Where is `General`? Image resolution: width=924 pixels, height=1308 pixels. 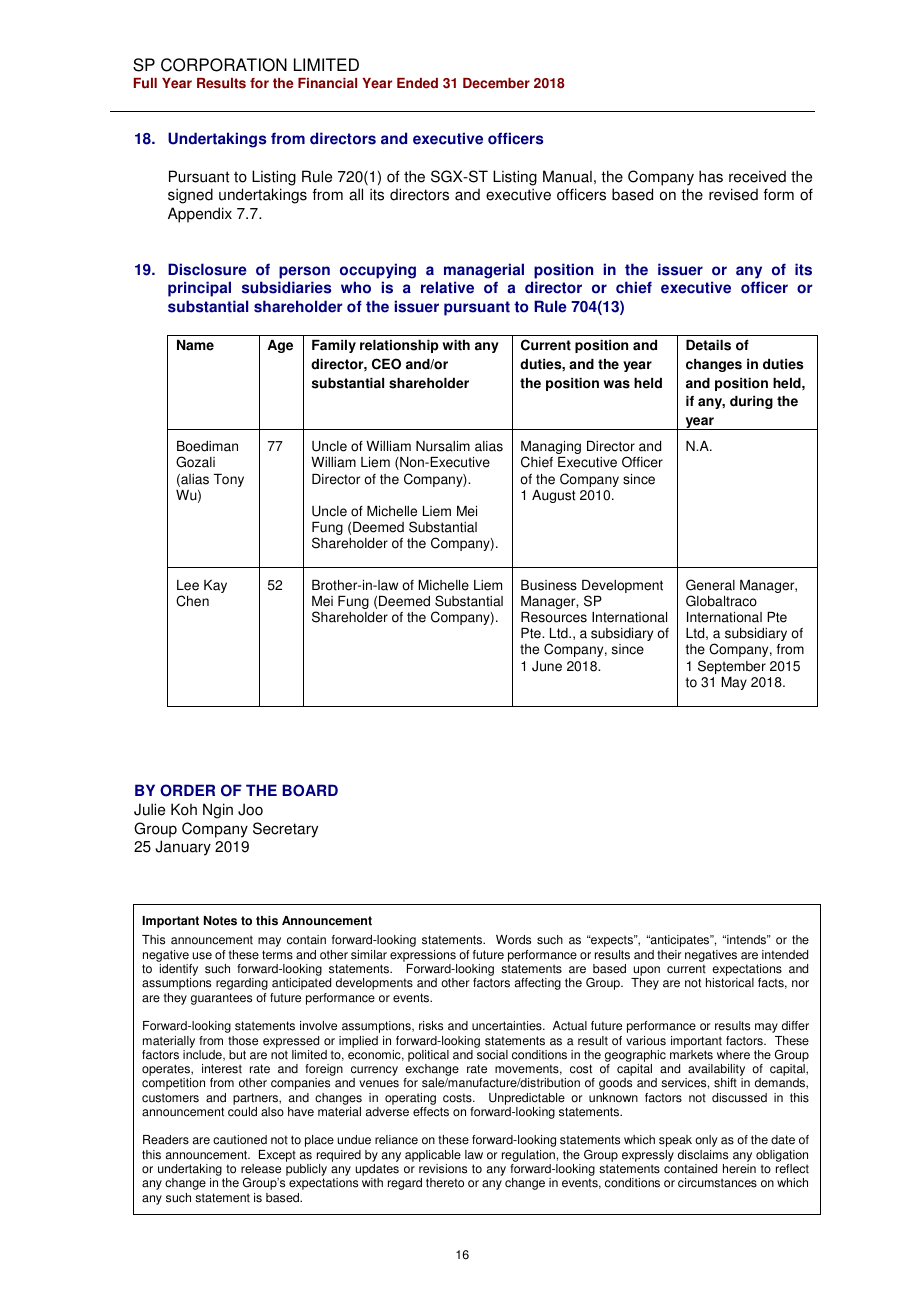 General is located at coordinates (710, 585).
